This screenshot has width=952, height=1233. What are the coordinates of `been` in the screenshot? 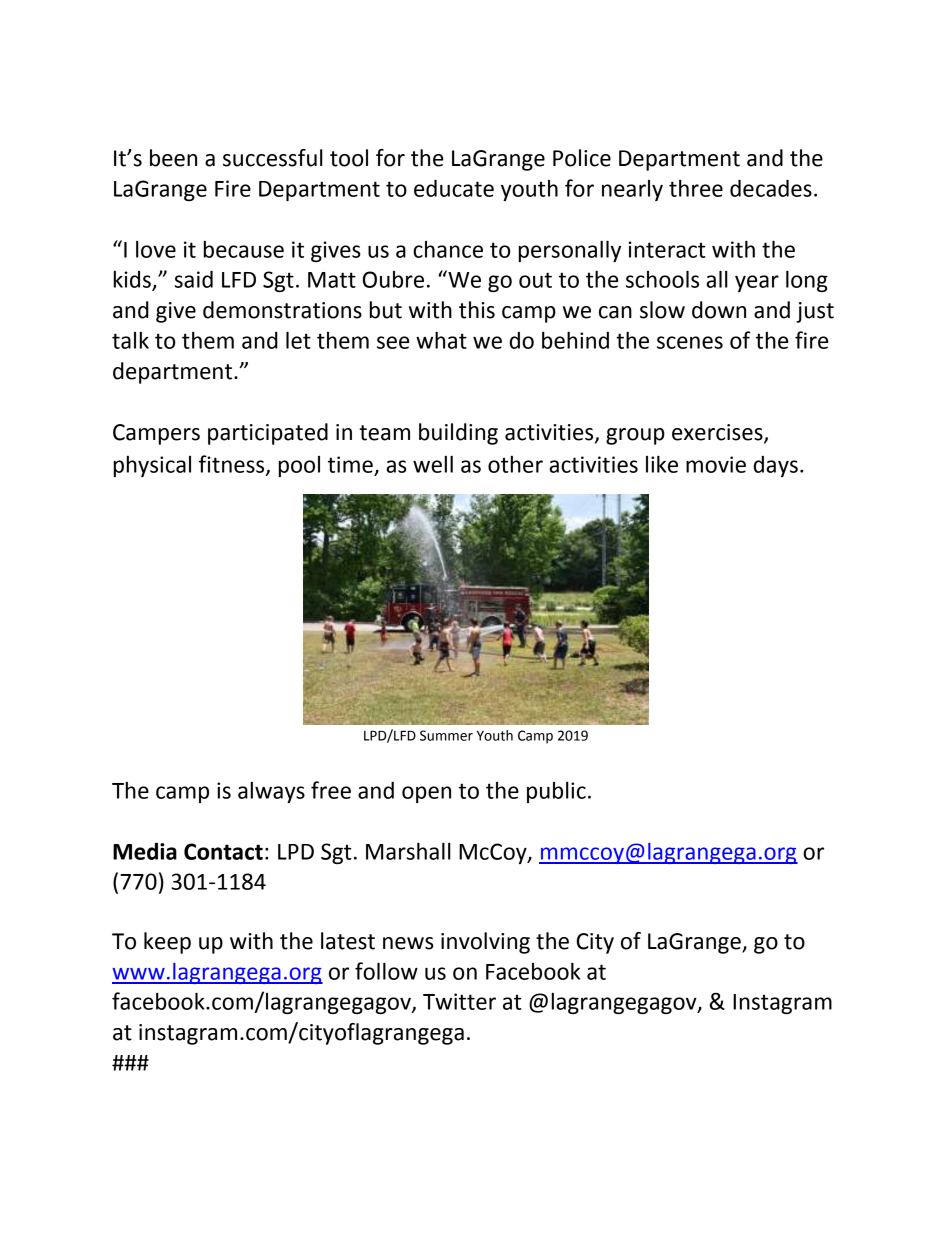 It's located at (173, 158).
